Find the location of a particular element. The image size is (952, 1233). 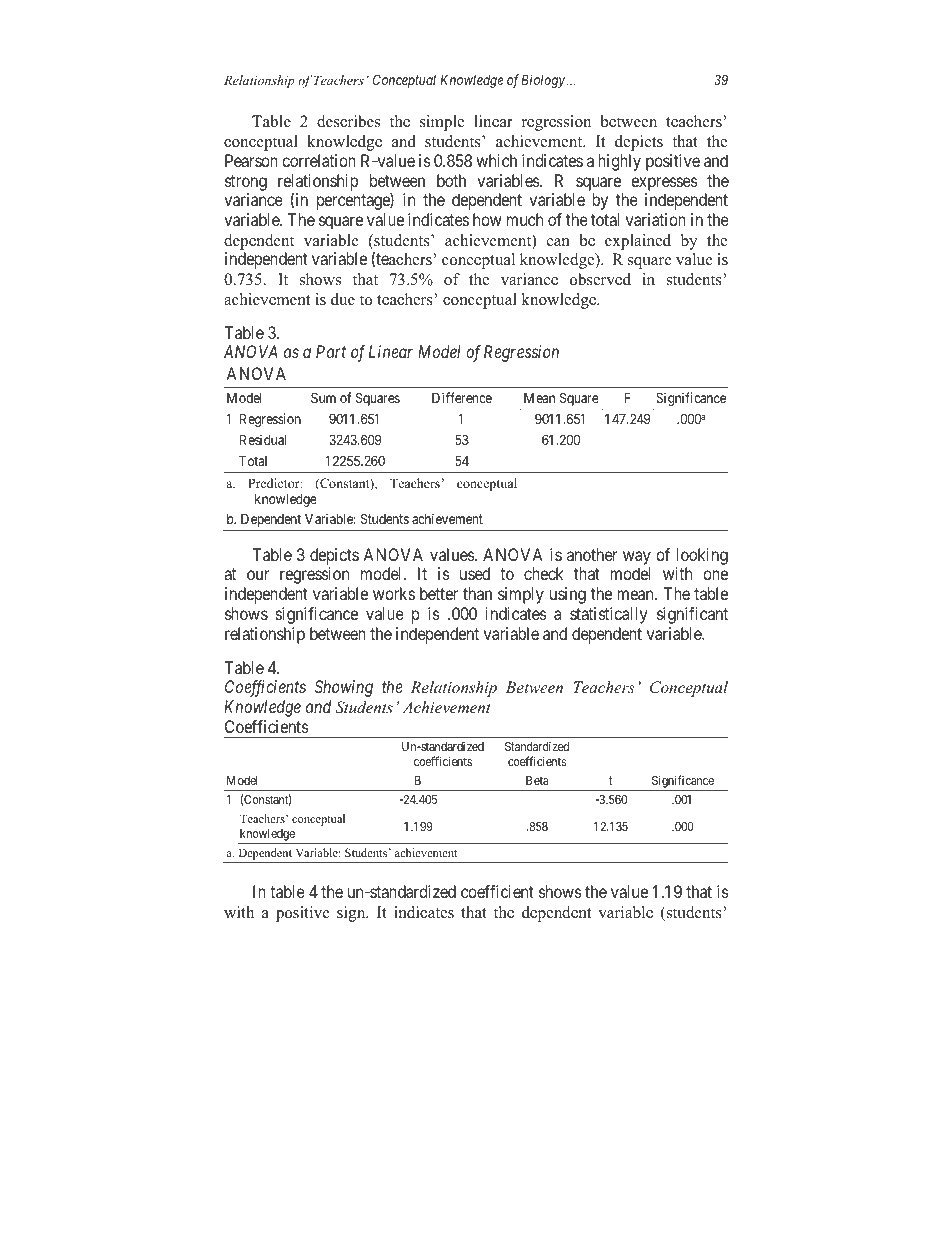

Showing is located at coordinates (344, 688).
